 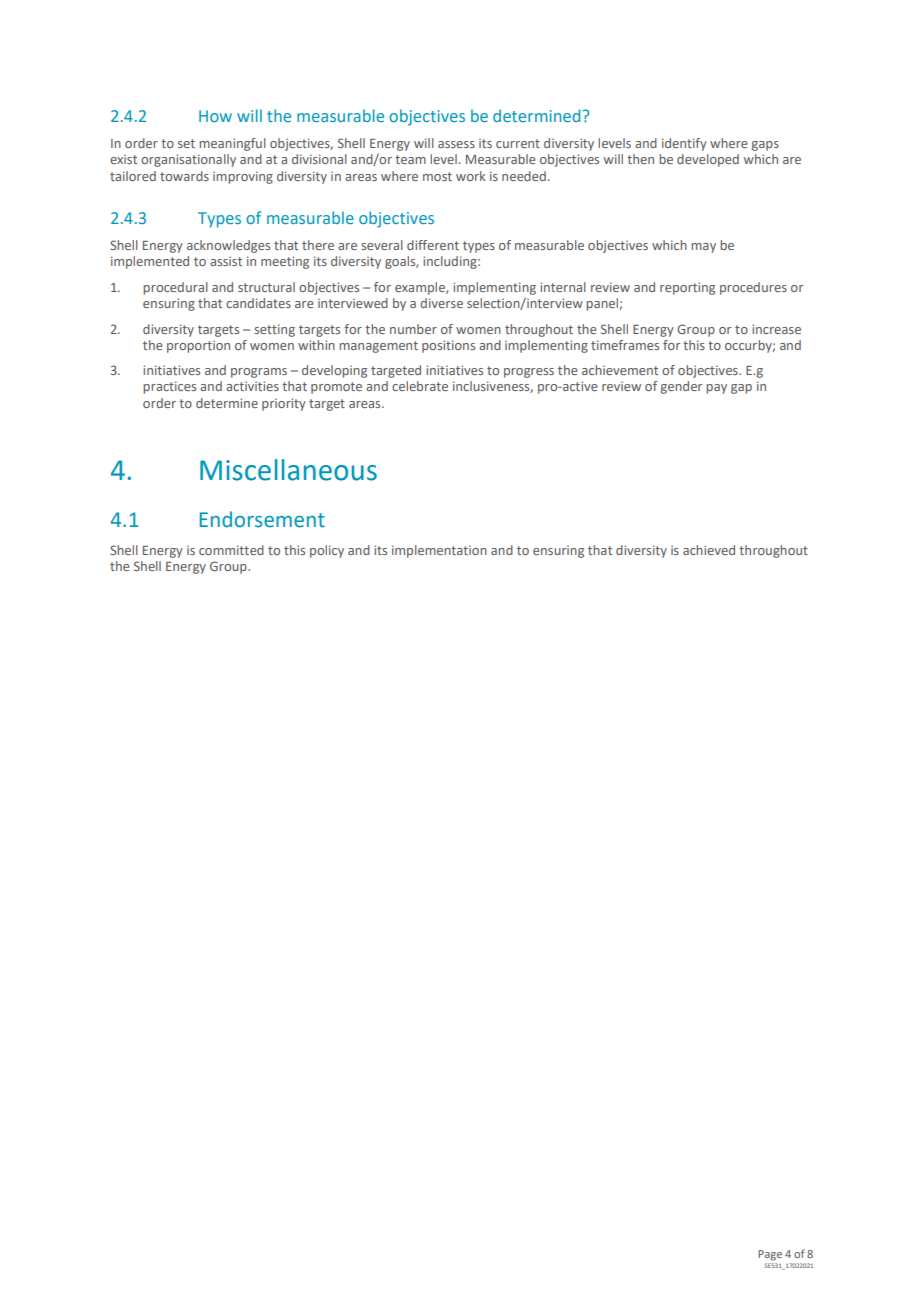 I want to click on Page, so click(x=770, y=1255).
